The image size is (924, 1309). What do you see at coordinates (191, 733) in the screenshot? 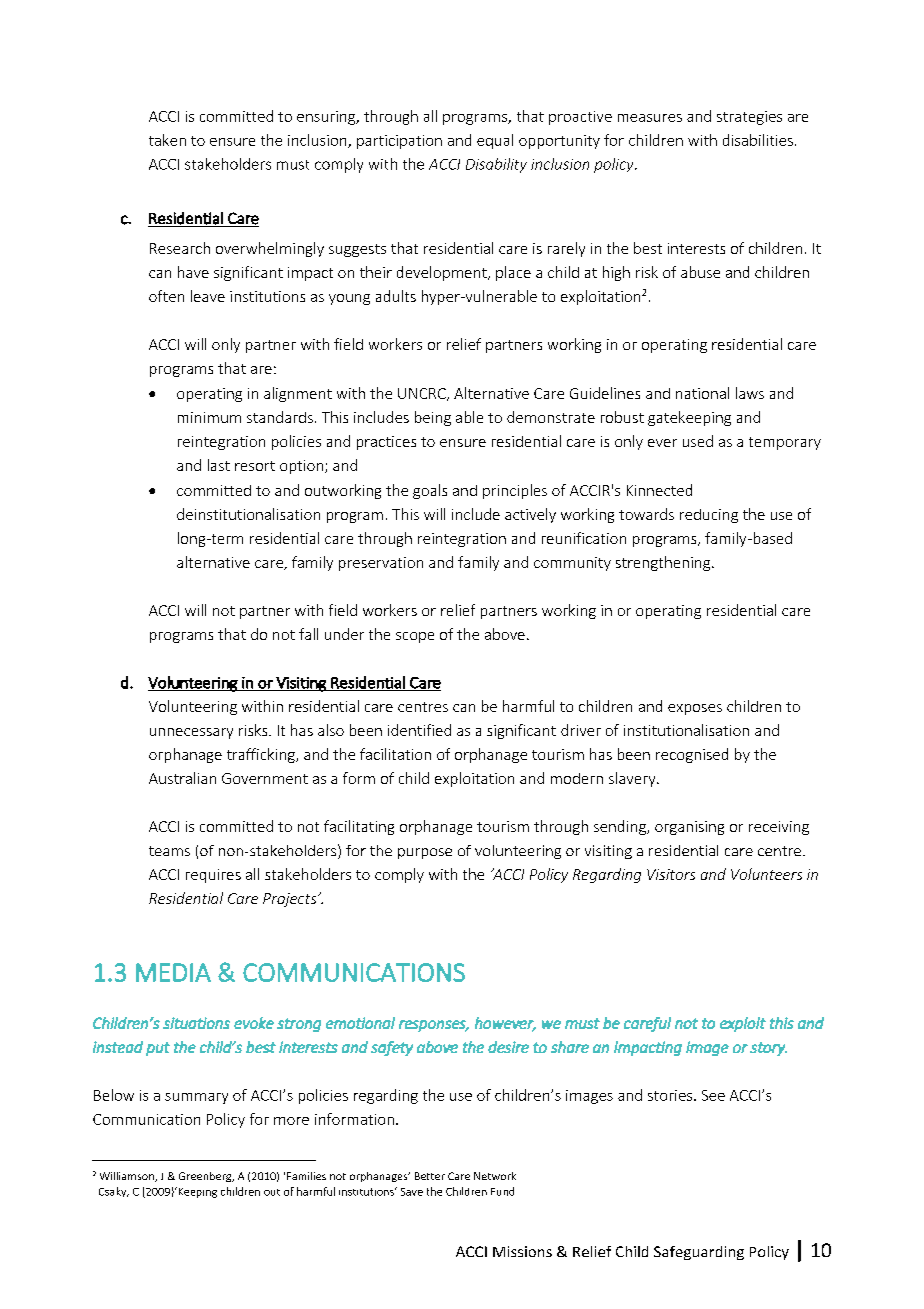
I see `unnecessary` at bounding box center [191, 733].
